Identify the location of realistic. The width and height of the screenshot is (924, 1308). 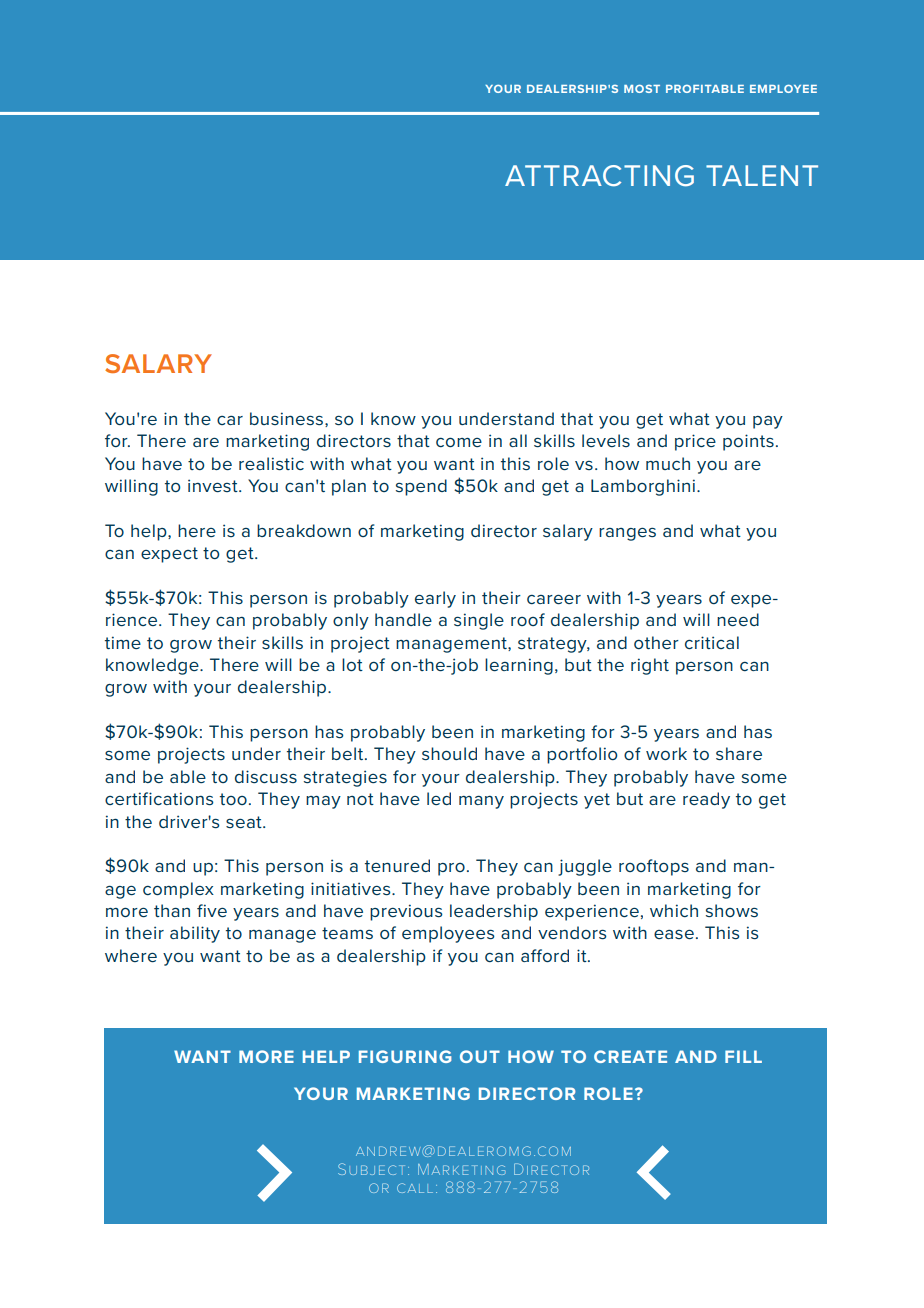
(271, 463).
